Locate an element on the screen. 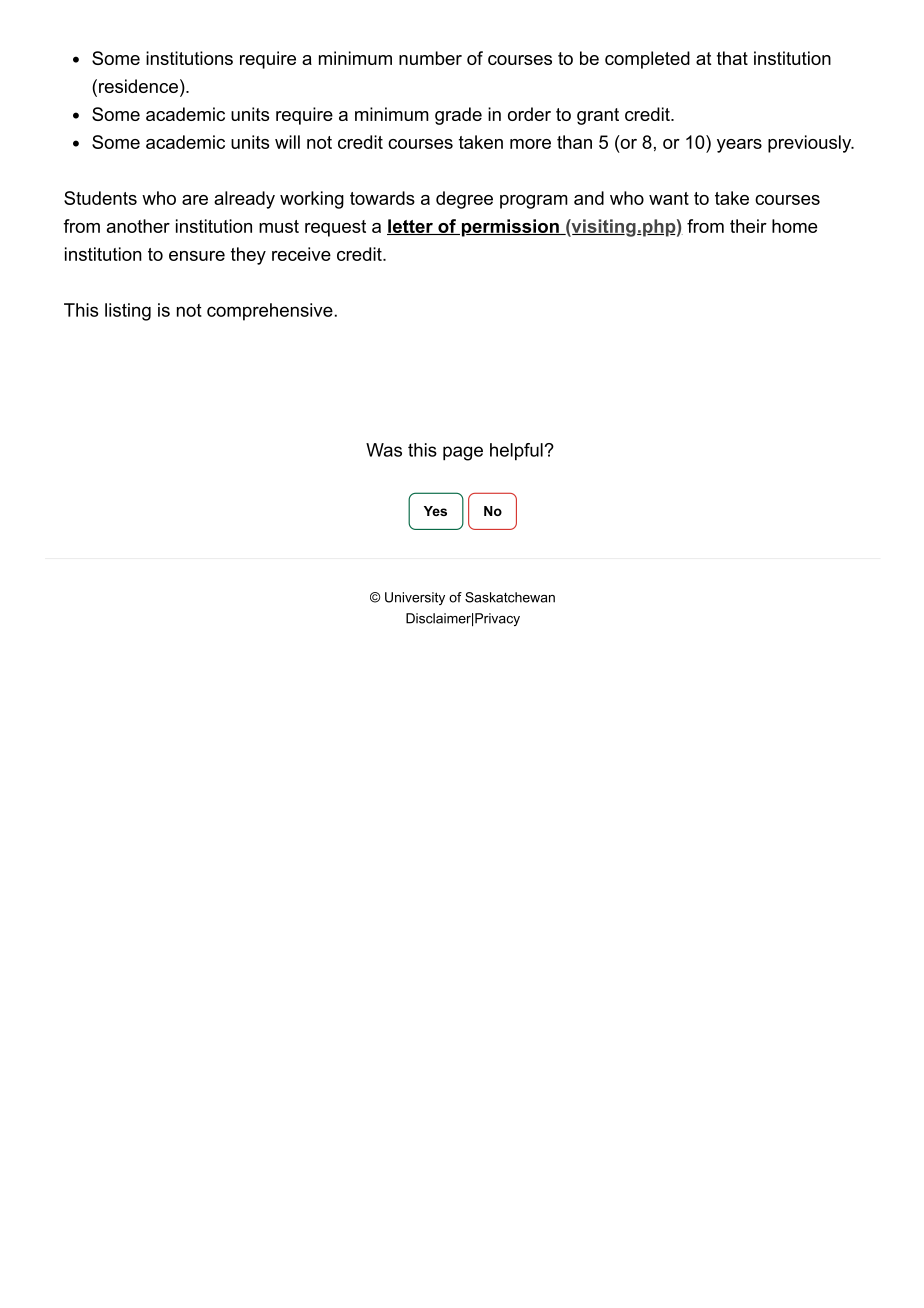 This screenshot has height=1308, width=924. their is located at coordinates (748, 226).
